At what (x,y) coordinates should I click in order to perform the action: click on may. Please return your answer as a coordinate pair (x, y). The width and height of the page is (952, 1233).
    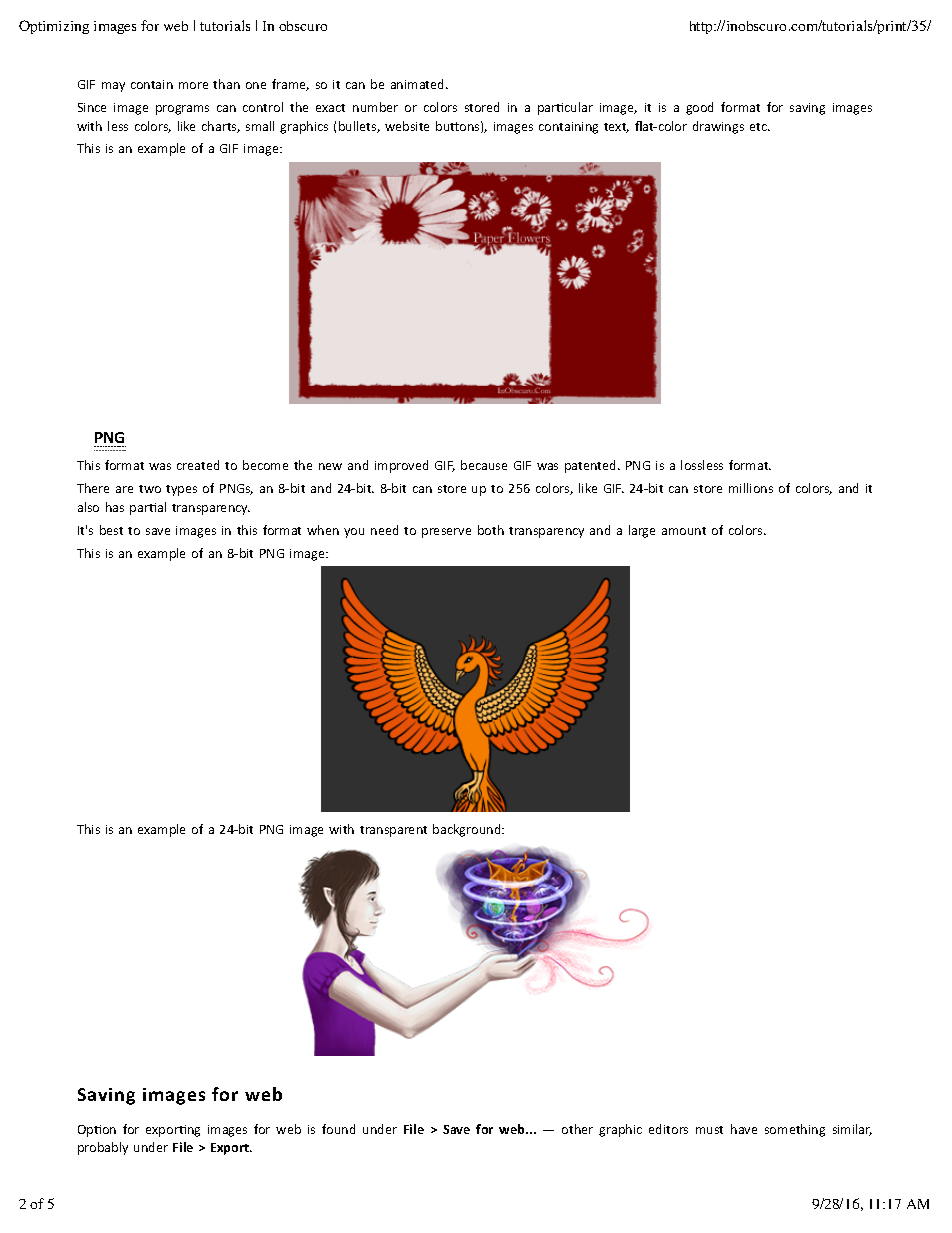
    Looking at the image, I should click on (113, 87).
